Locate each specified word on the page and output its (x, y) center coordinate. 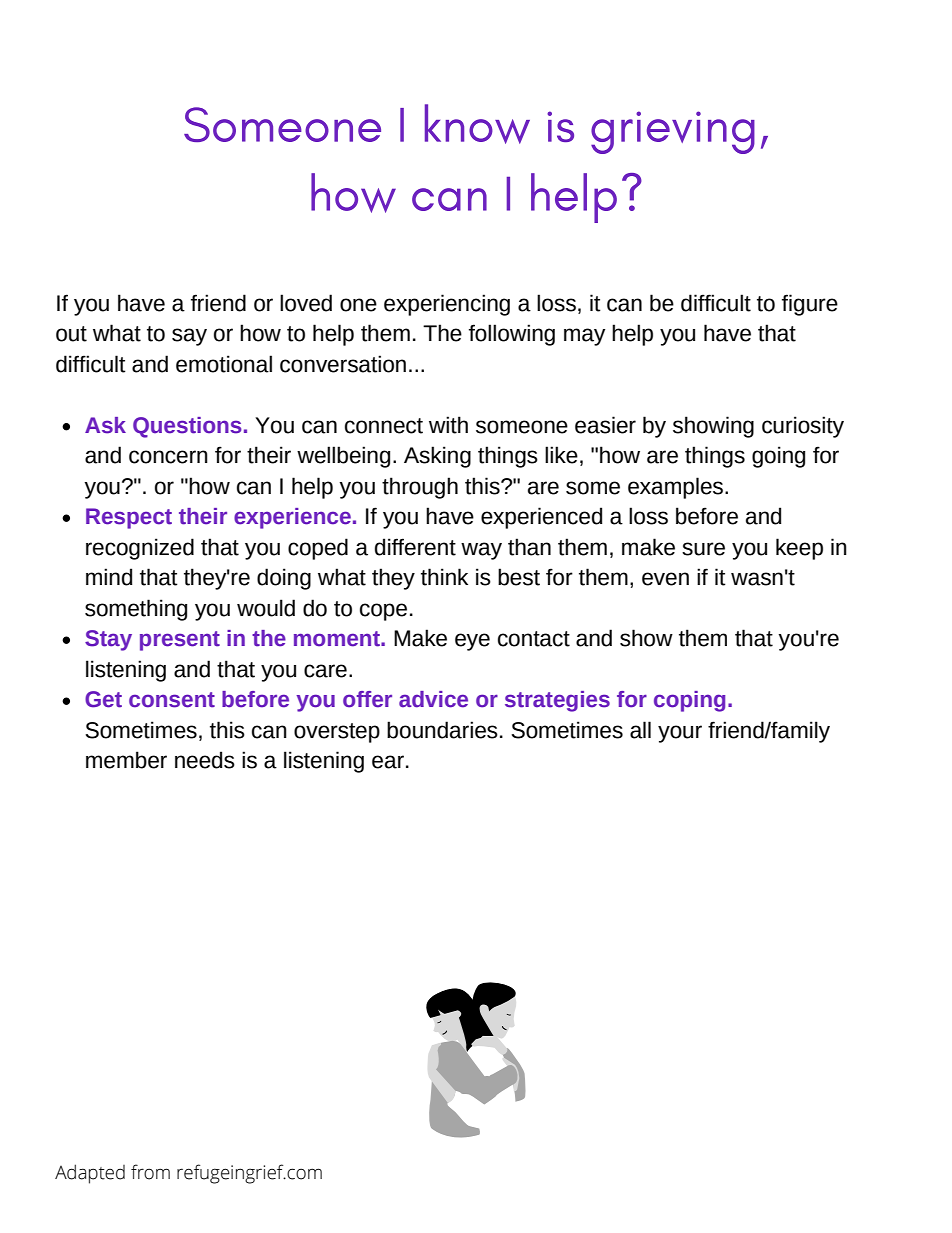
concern (168, 457)
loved (306, 303)
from (150, 1172)
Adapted (90, 1174)
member (126, 760)
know (477, 124)
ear (388, 762)
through (420, 488)
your (680, 734)
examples (677, 488)
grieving (673, 132)
